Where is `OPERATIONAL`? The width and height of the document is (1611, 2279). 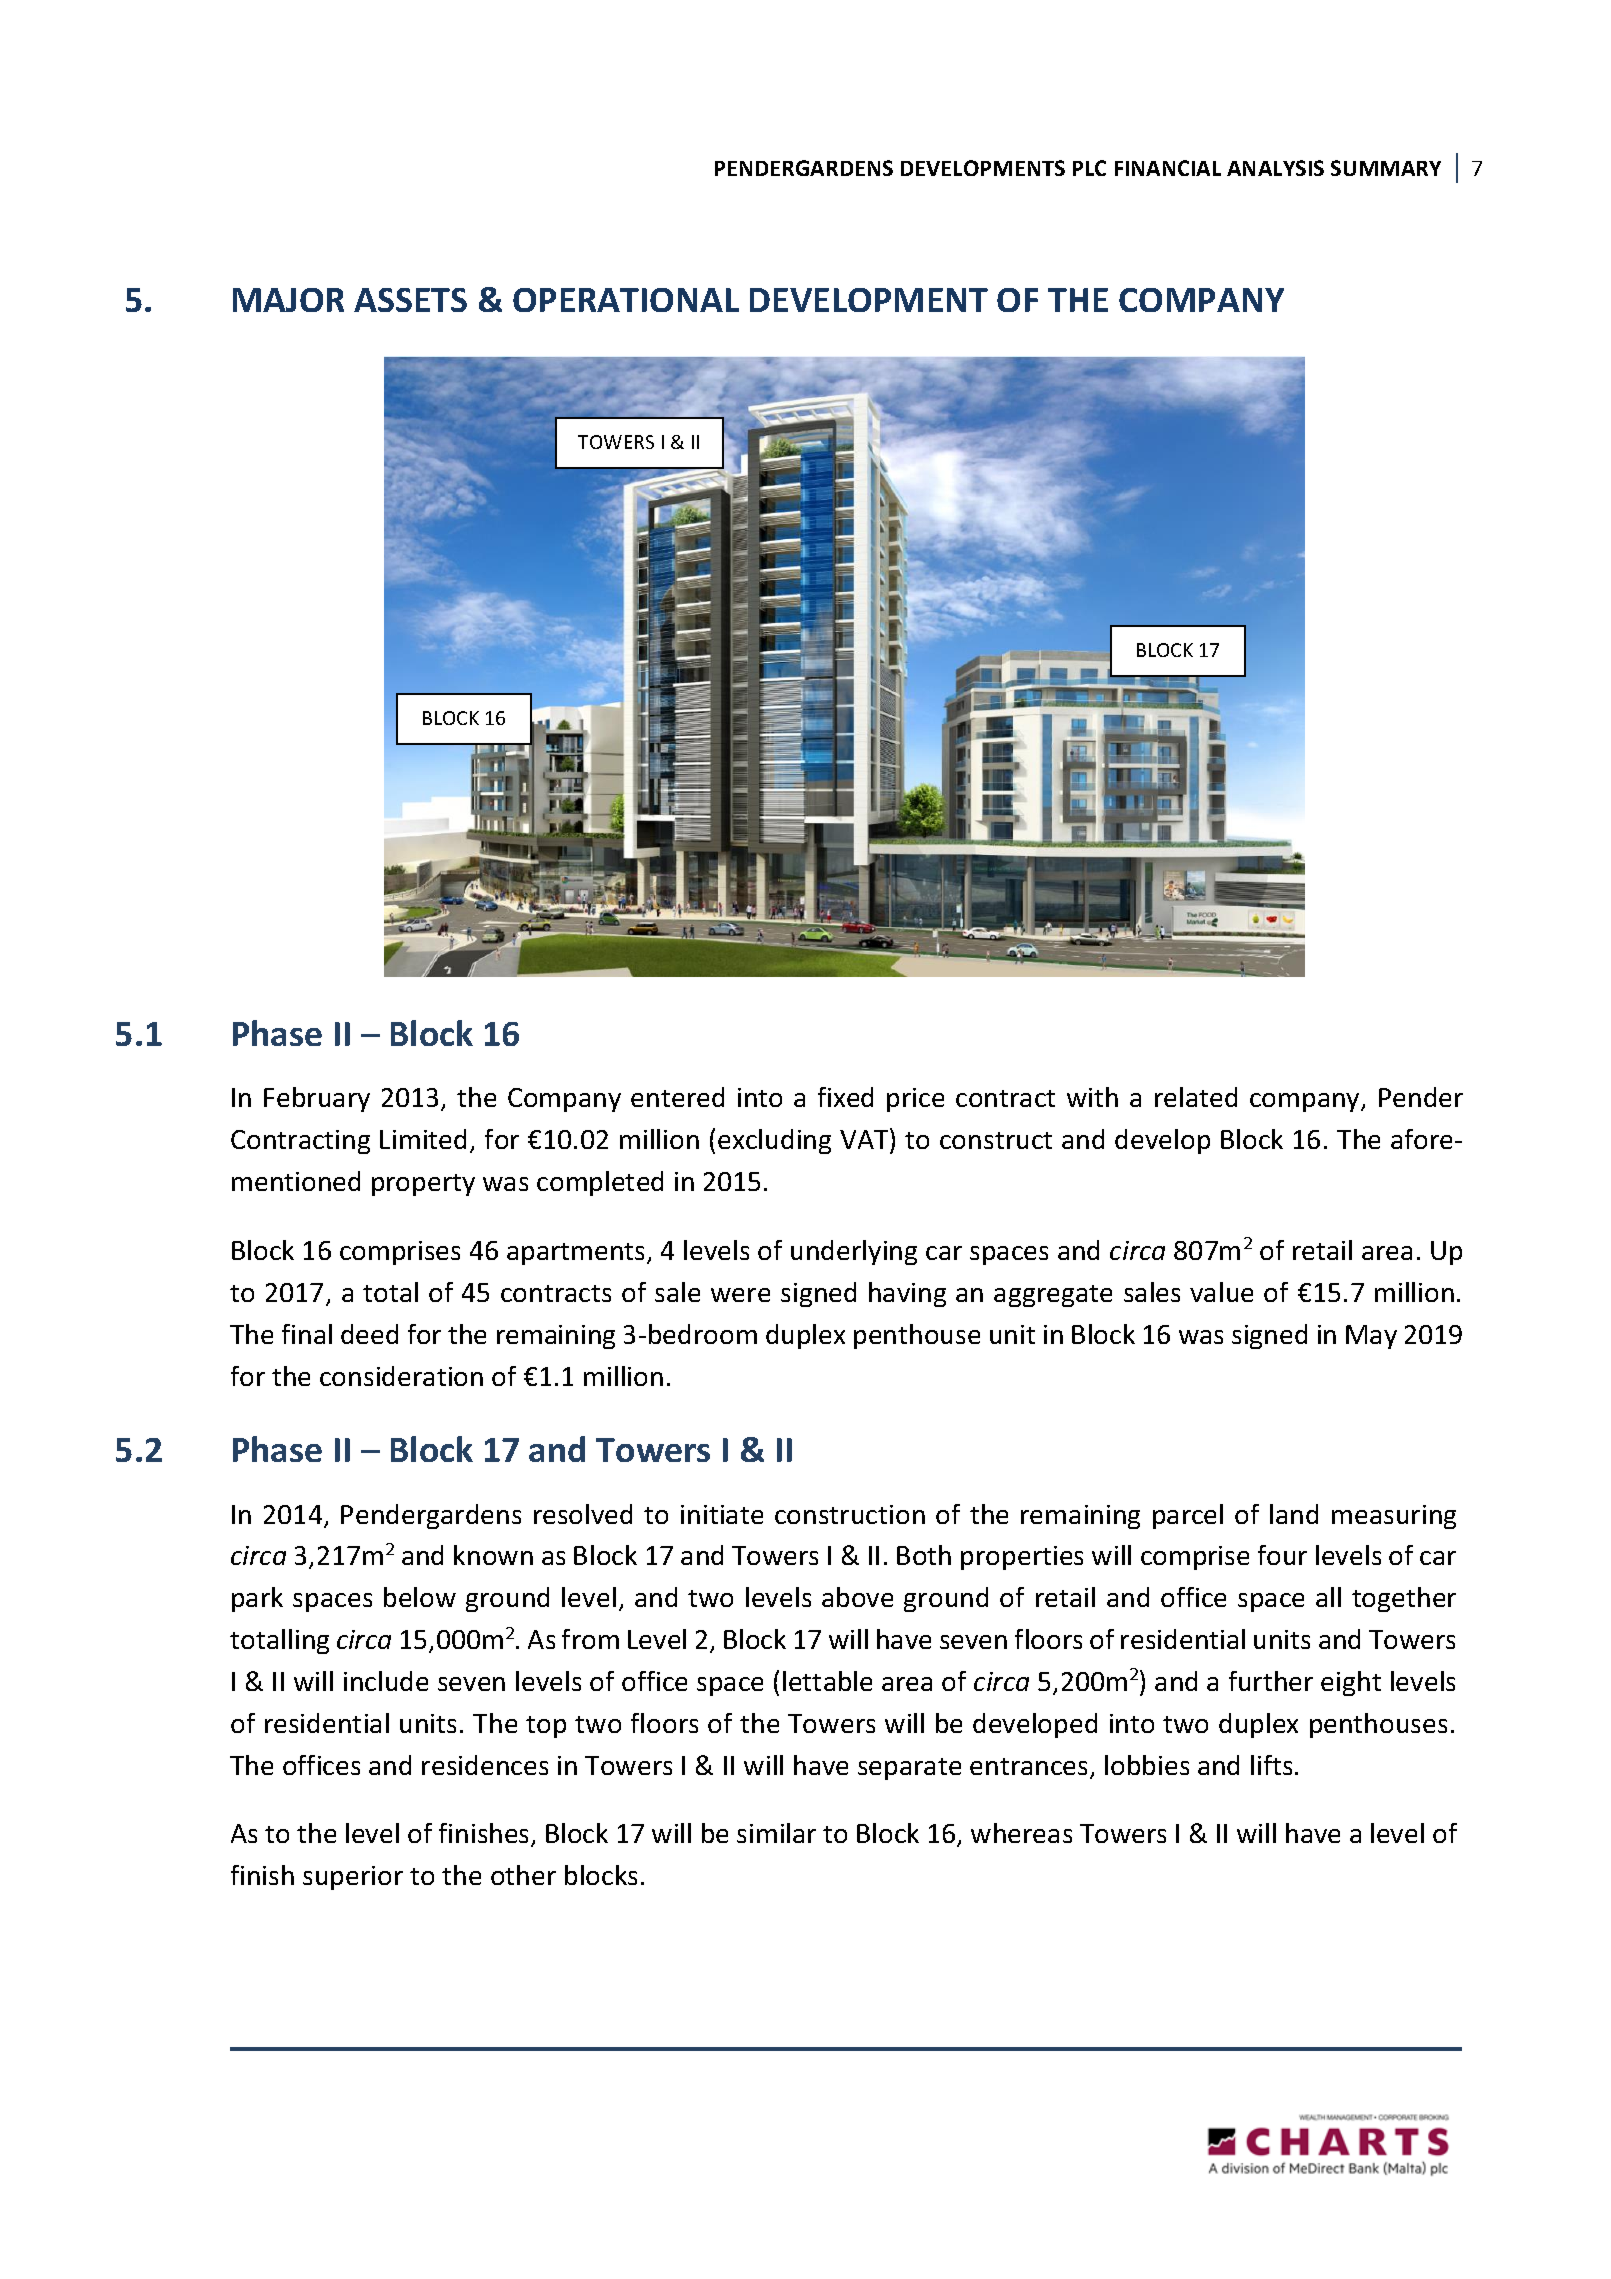
OPERATIONAL is located at coordinates (626, 300).
